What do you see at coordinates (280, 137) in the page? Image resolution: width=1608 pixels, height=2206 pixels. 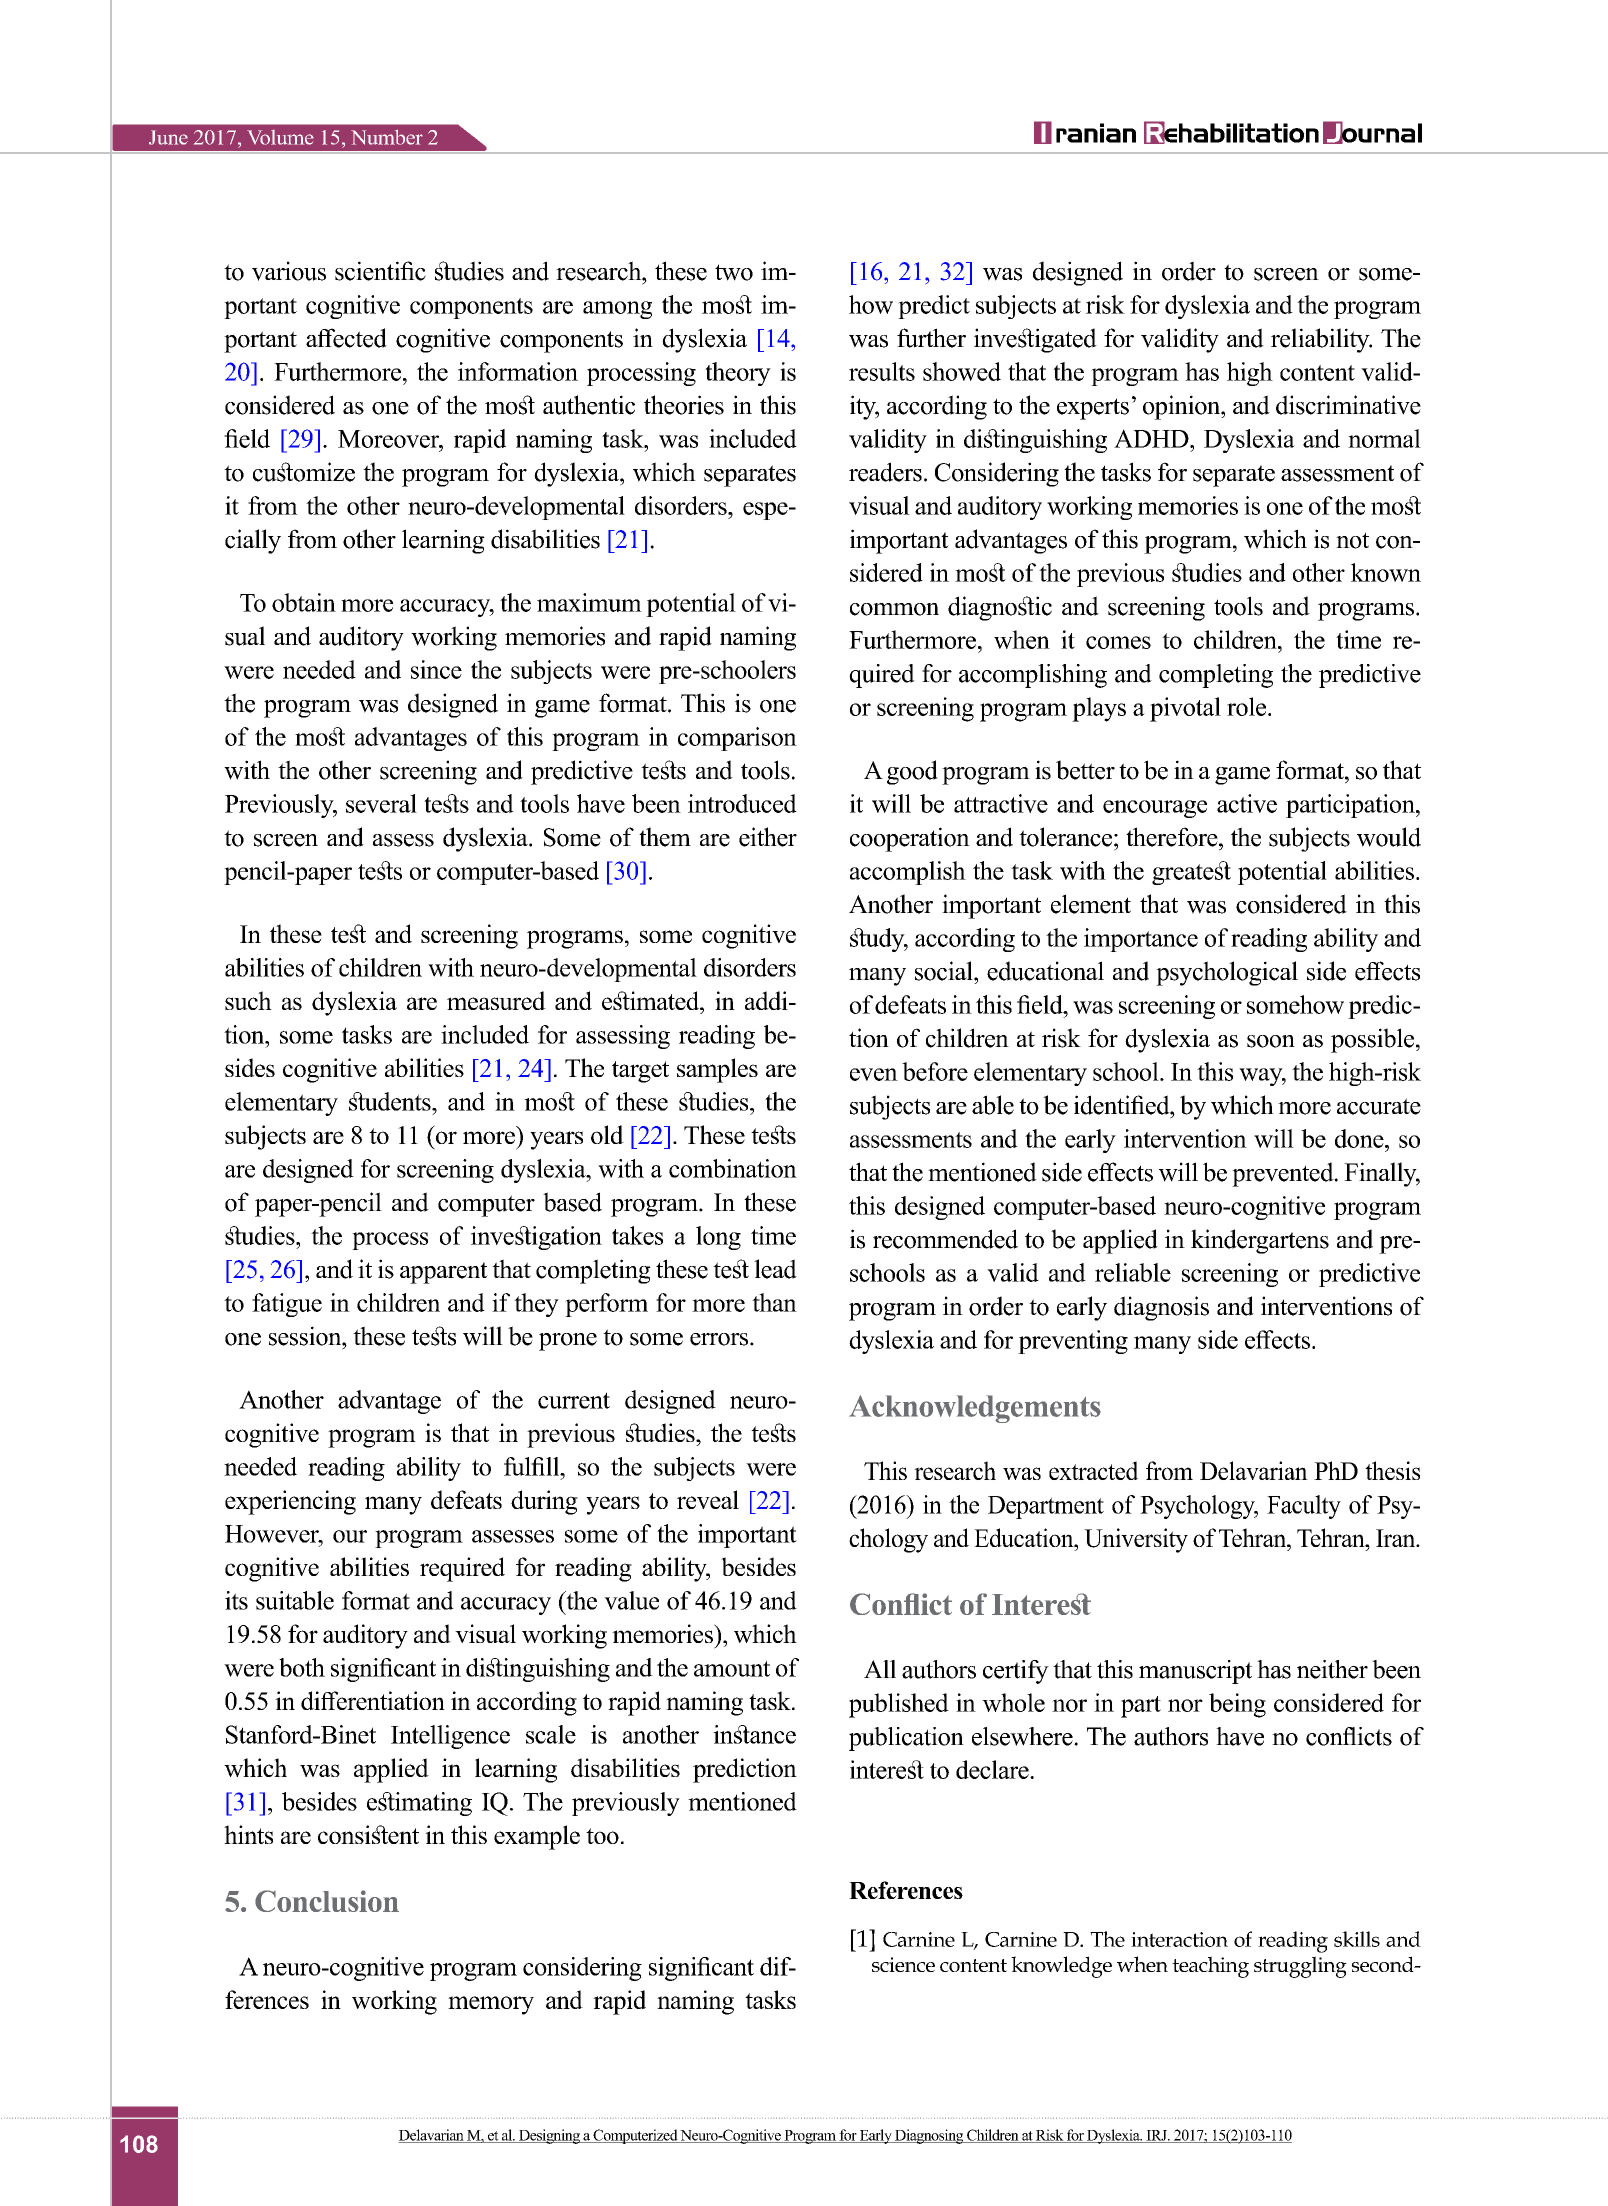 I see `Volume` at bounding box center [280, 137].
